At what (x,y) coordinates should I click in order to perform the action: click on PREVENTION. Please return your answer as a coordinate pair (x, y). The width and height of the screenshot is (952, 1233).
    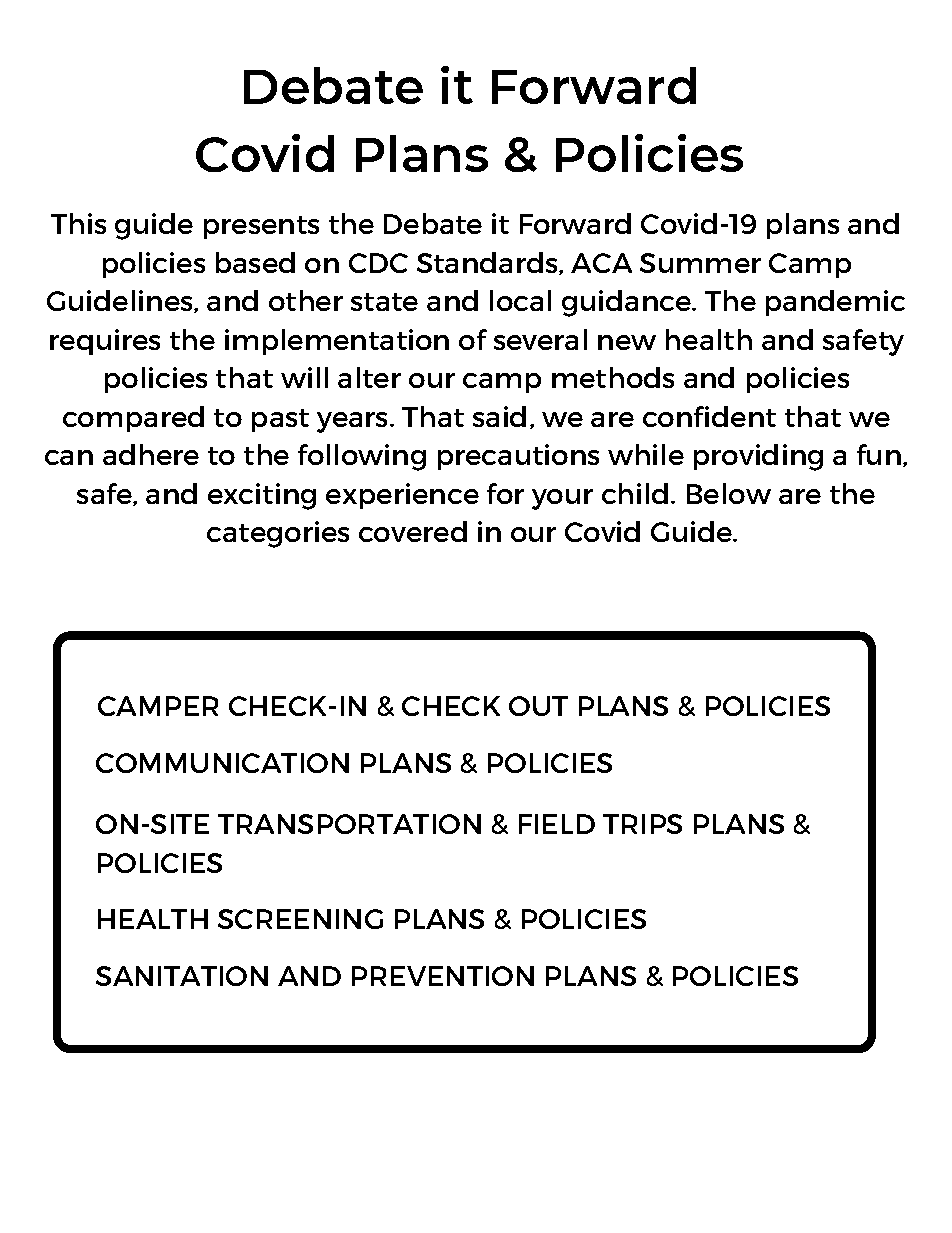
    Looking at the image, I should click on (443, 976).
